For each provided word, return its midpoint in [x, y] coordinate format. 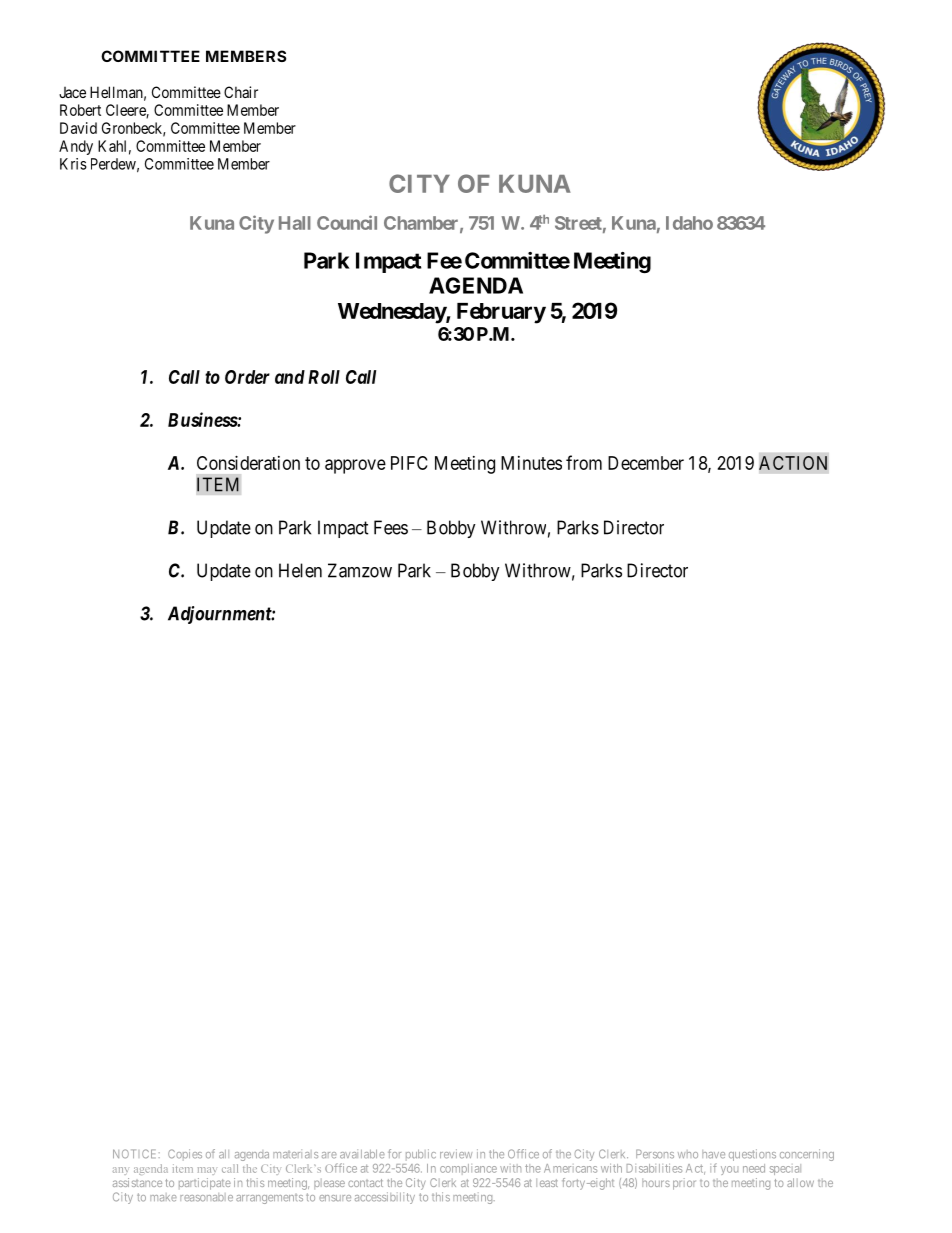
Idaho [689, 223]
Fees [391, 527]
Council [347, 222]
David [78, 128]
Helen [300, 570]
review [456, 1154]
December [646, 463]
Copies [185, 1155]
